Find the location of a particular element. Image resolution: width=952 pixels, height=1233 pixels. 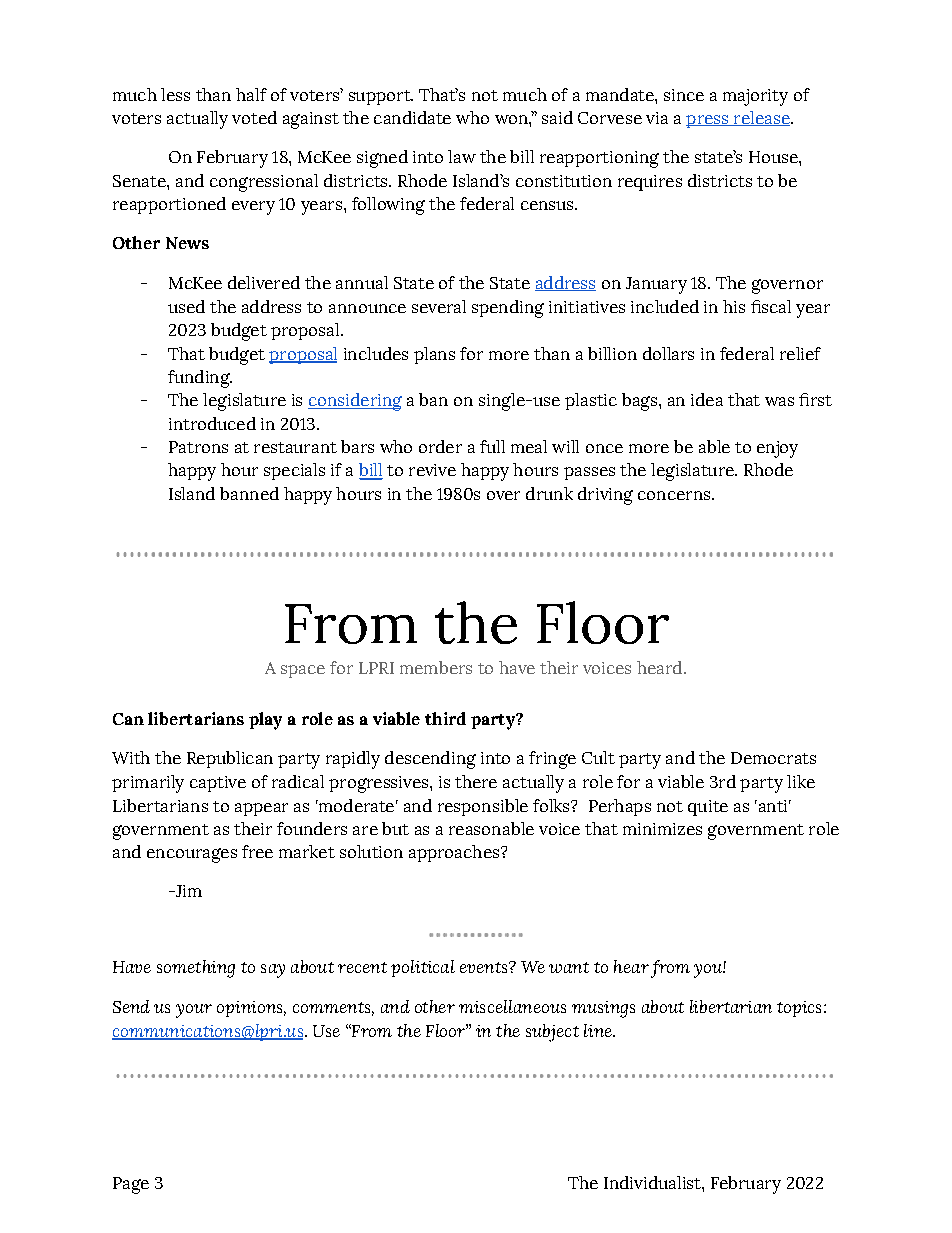

minimizes is located at coordinates (662, 829).
